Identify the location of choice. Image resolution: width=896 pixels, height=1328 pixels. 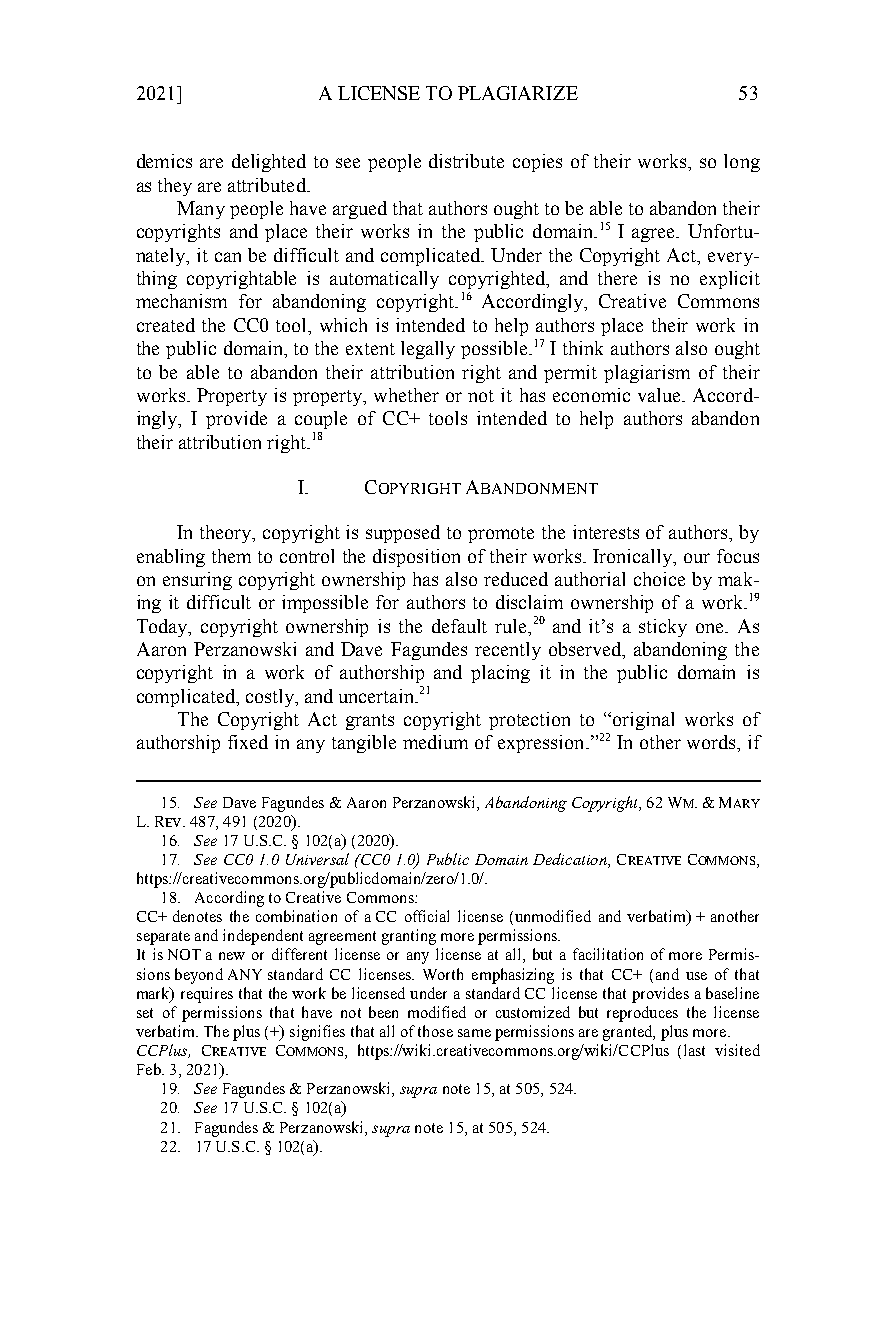
(659, 579).
